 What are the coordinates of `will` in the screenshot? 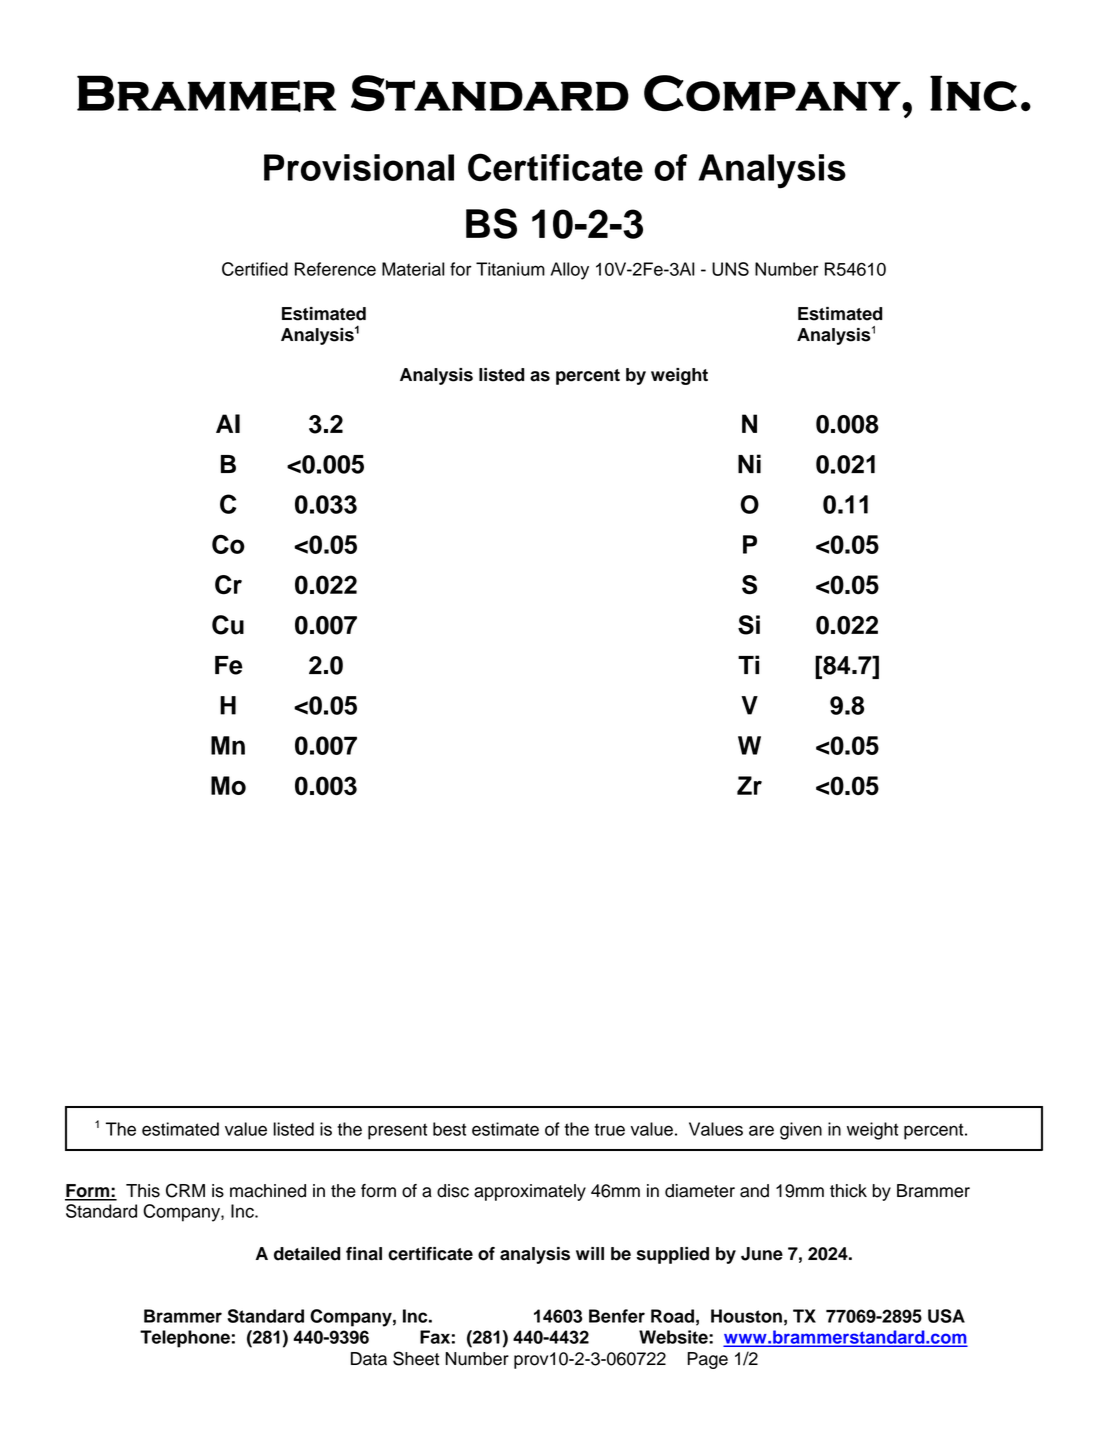 It's located at (590, 1253).
